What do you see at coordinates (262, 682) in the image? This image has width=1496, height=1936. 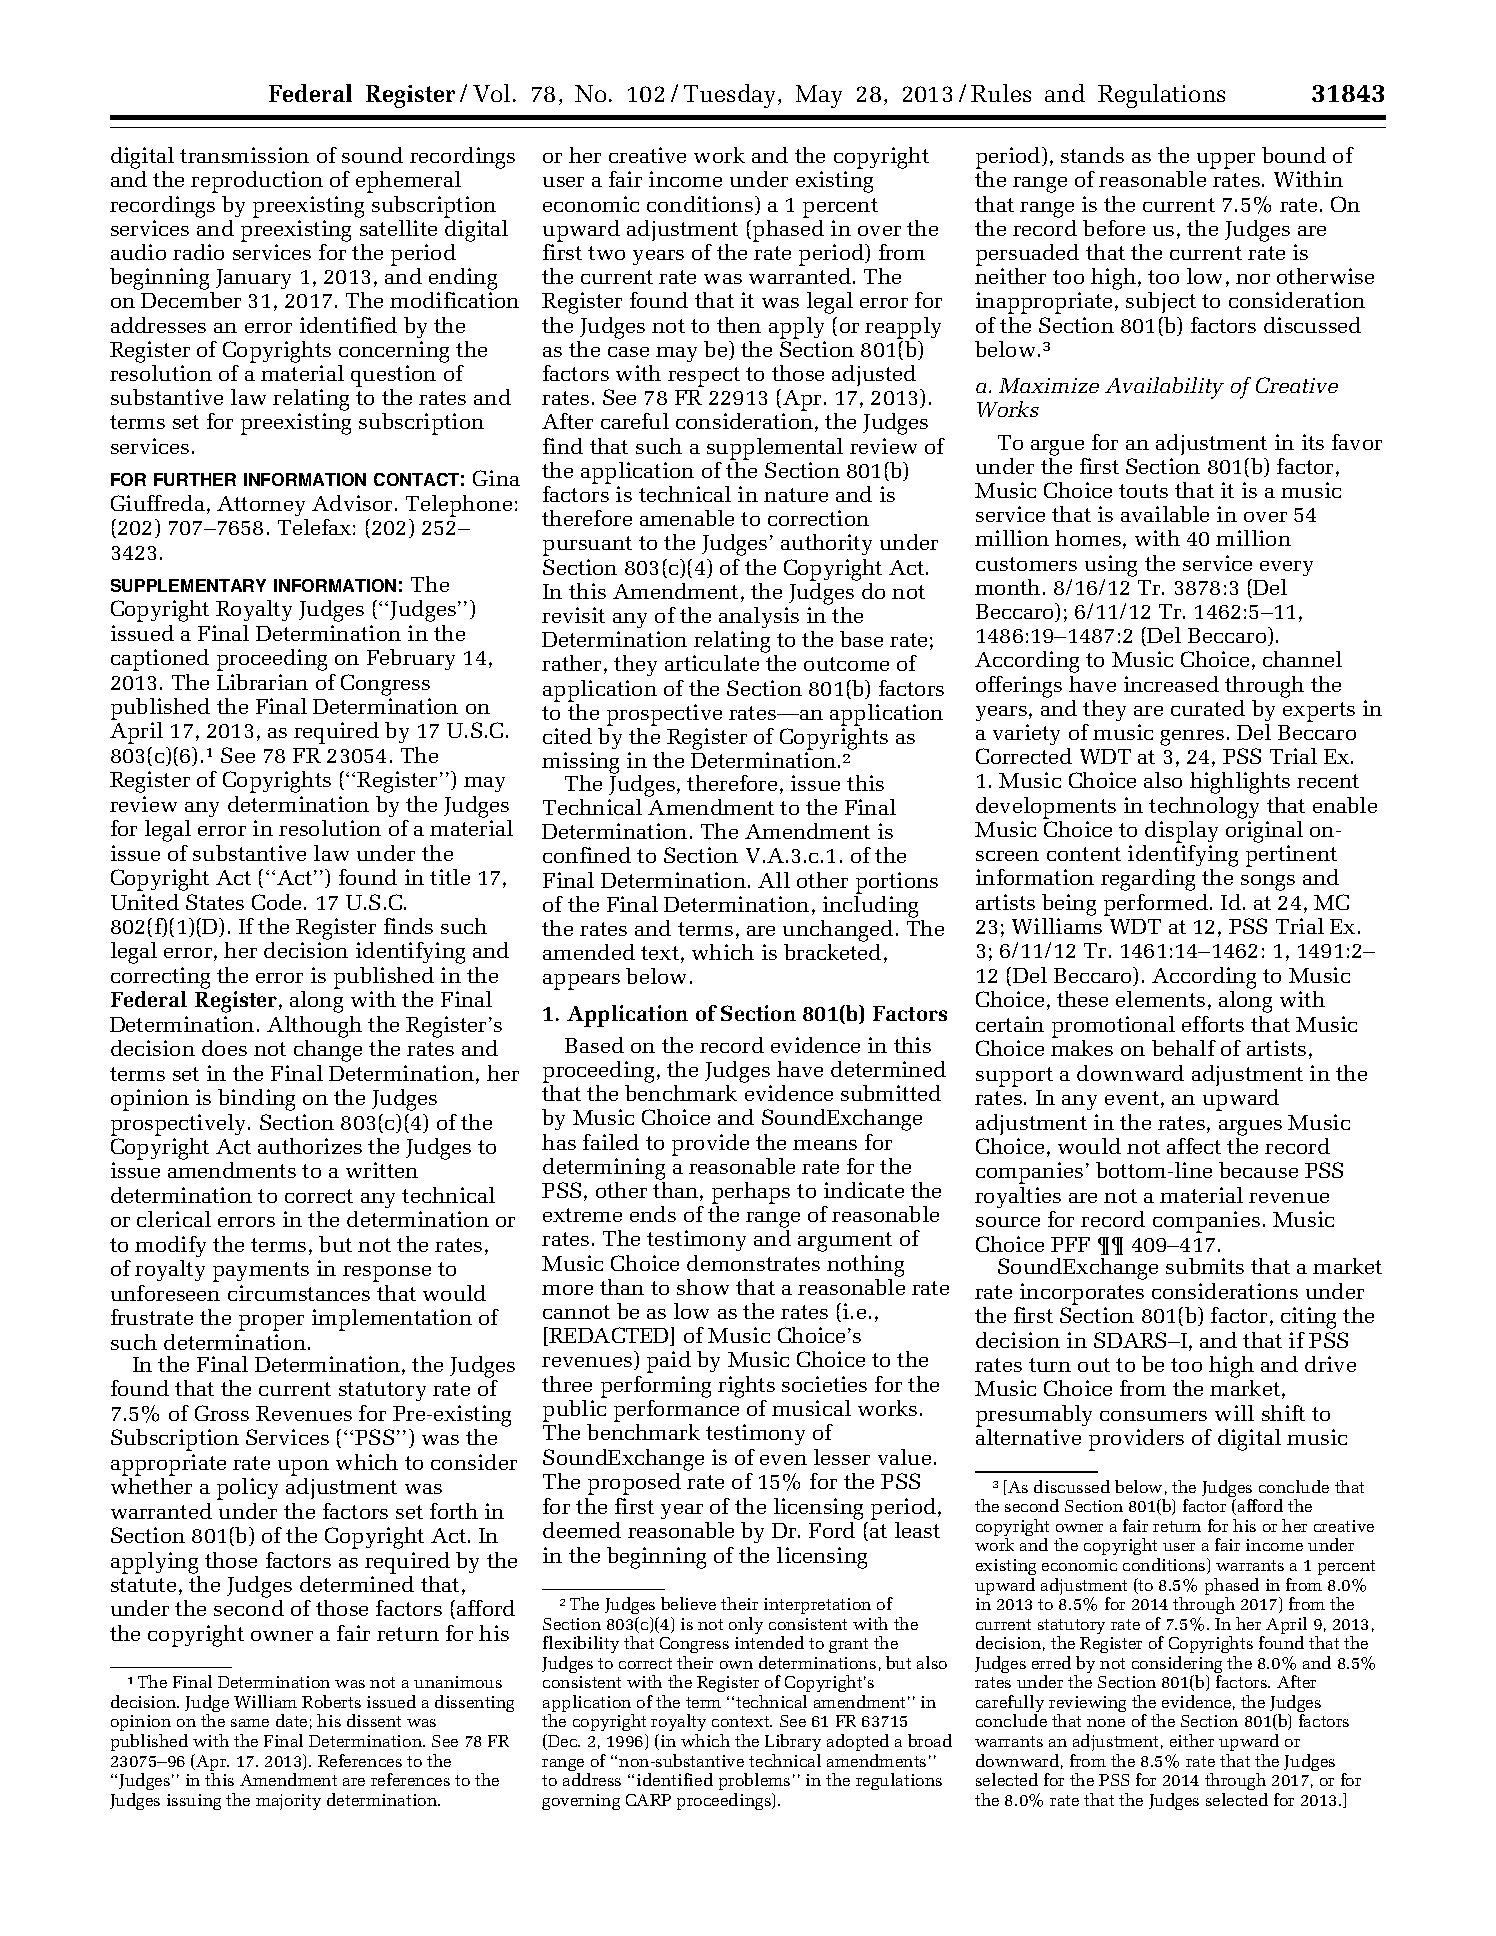 I see `Librarian` at bounding box center [262, 682].
